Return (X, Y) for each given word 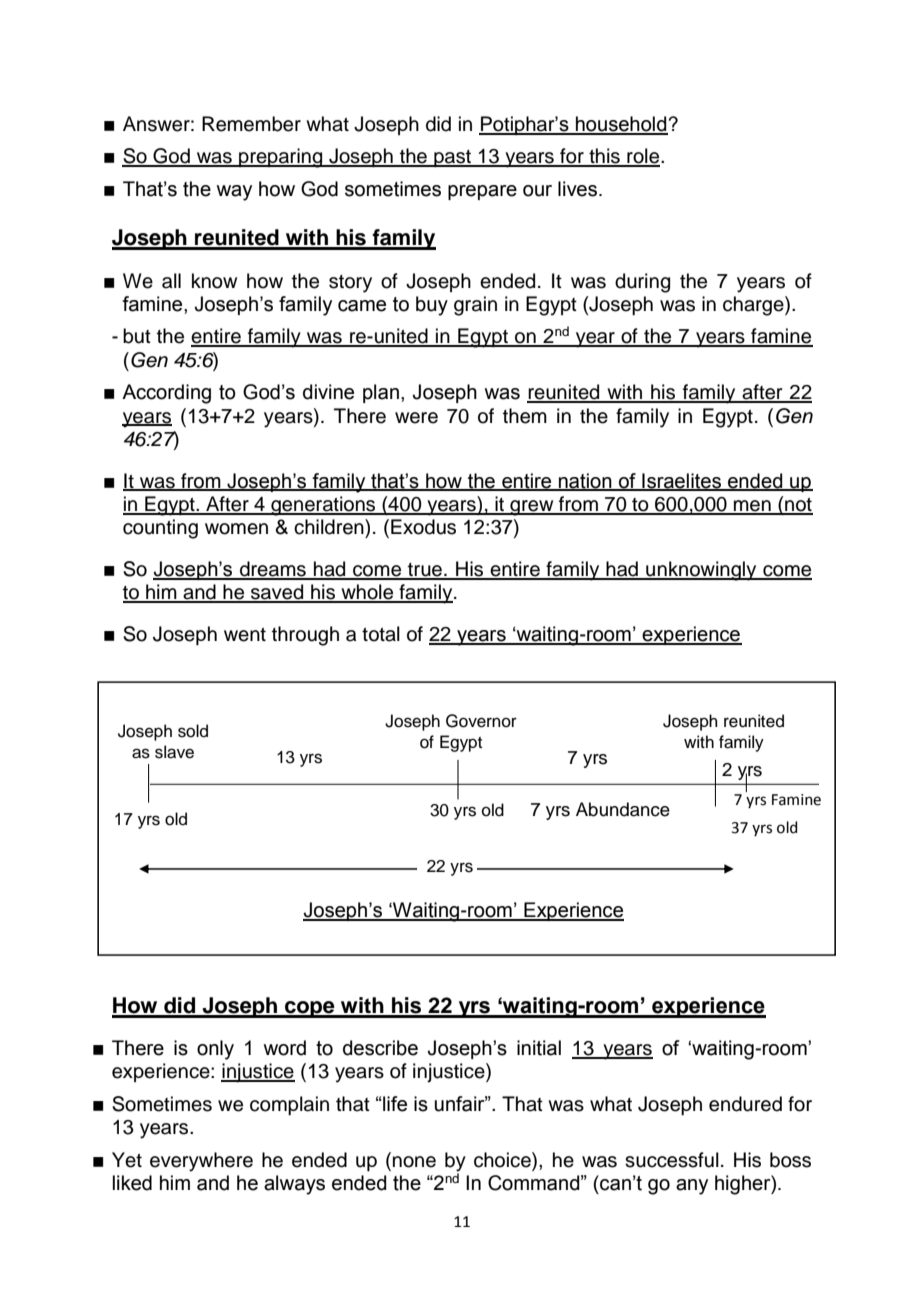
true (425, 571)
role (643, 157)
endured (745, 1104)
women (236, 529)
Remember (251, 124)
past (453, 158)
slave (174, 752)
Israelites (681, 481)
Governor (481, 721)
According (166, 394)
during (642, 283)
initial (539, 1048)
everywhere (201, 1162)
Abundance (623, 809)
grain (475, 306)
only (215, 1050)
